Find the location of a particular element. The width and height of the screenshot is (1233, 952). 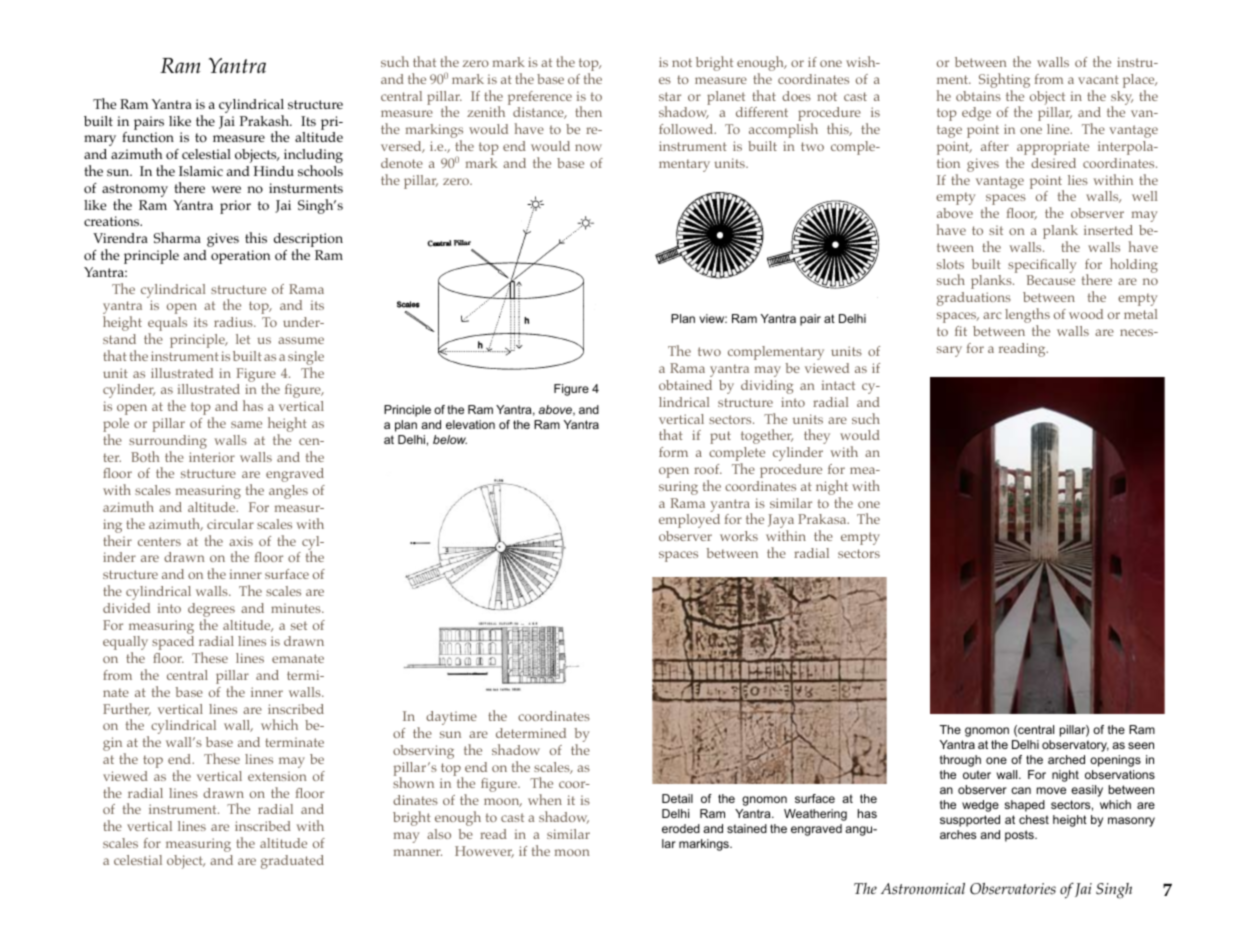

works is located at coordinates (739, 536).
